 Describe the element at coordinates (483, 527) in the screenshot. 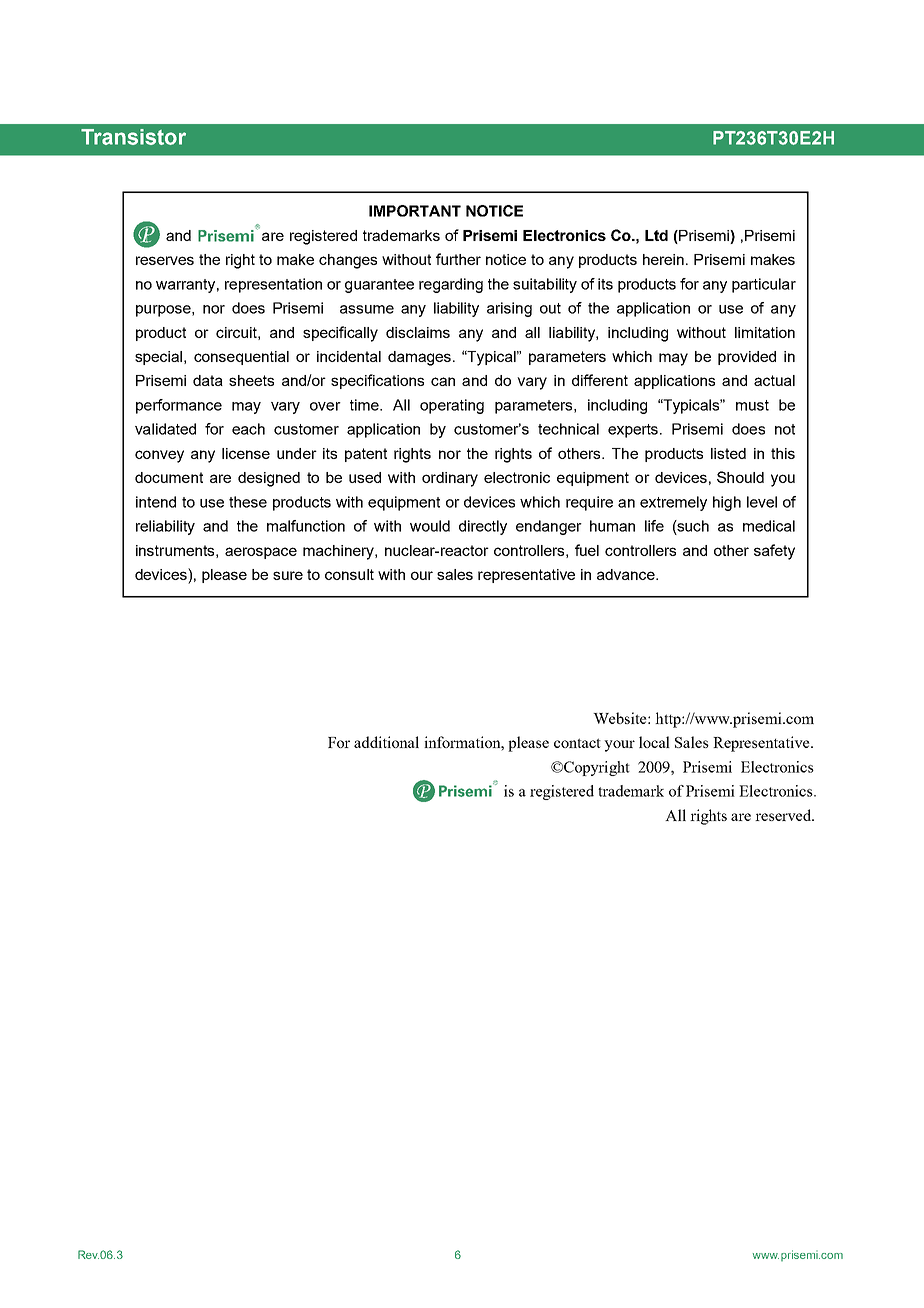

I see `directly` at that location.
